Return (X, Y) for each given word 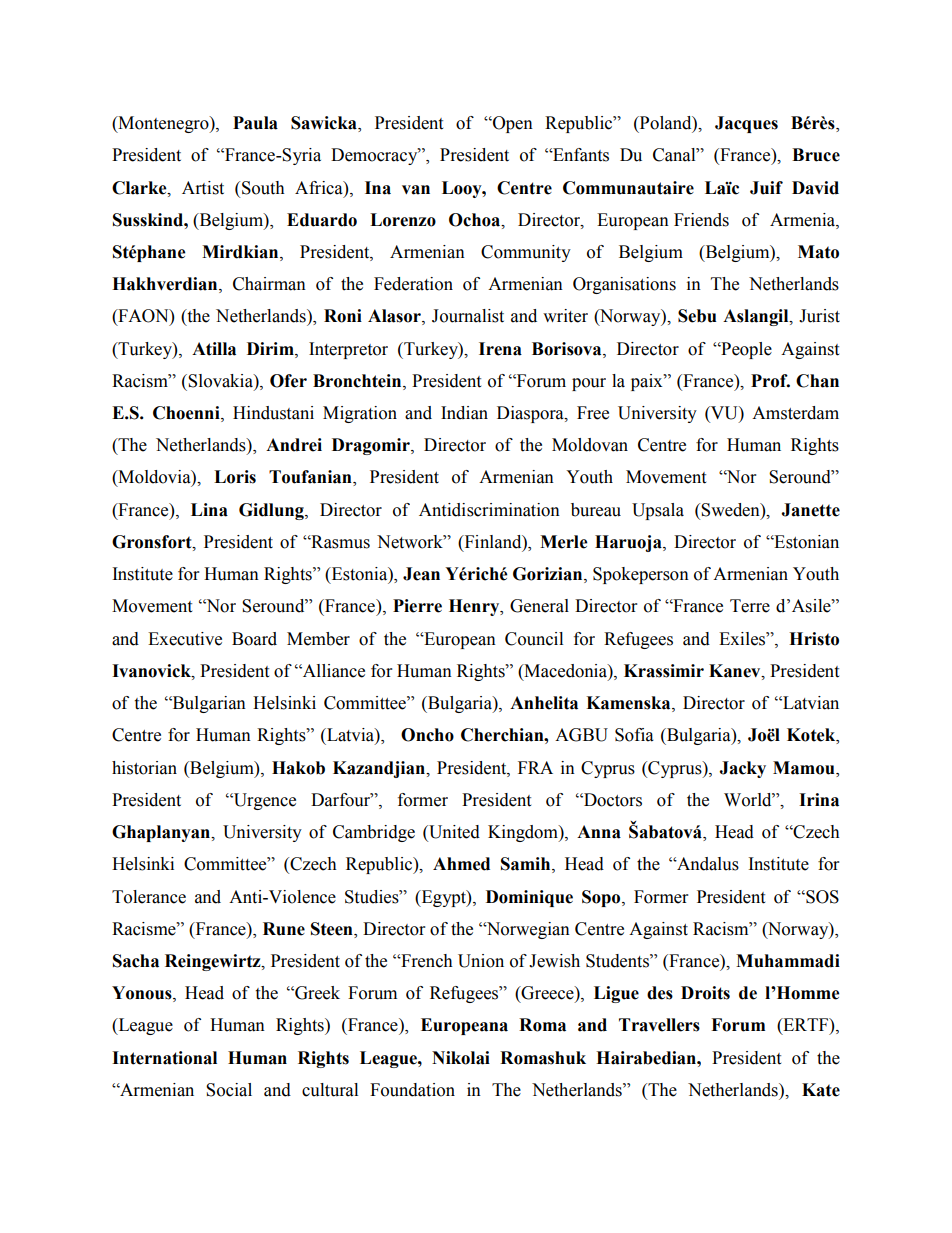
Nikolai (461, 1058)
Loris (235, 477)
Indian (464, 413)
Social (229, 1090)
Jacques (746, 124)
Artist (203, 188)
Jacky (742, 769)
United (453, 833)
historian (144, 768)
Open (512, 124)
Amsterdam (795, 413)
